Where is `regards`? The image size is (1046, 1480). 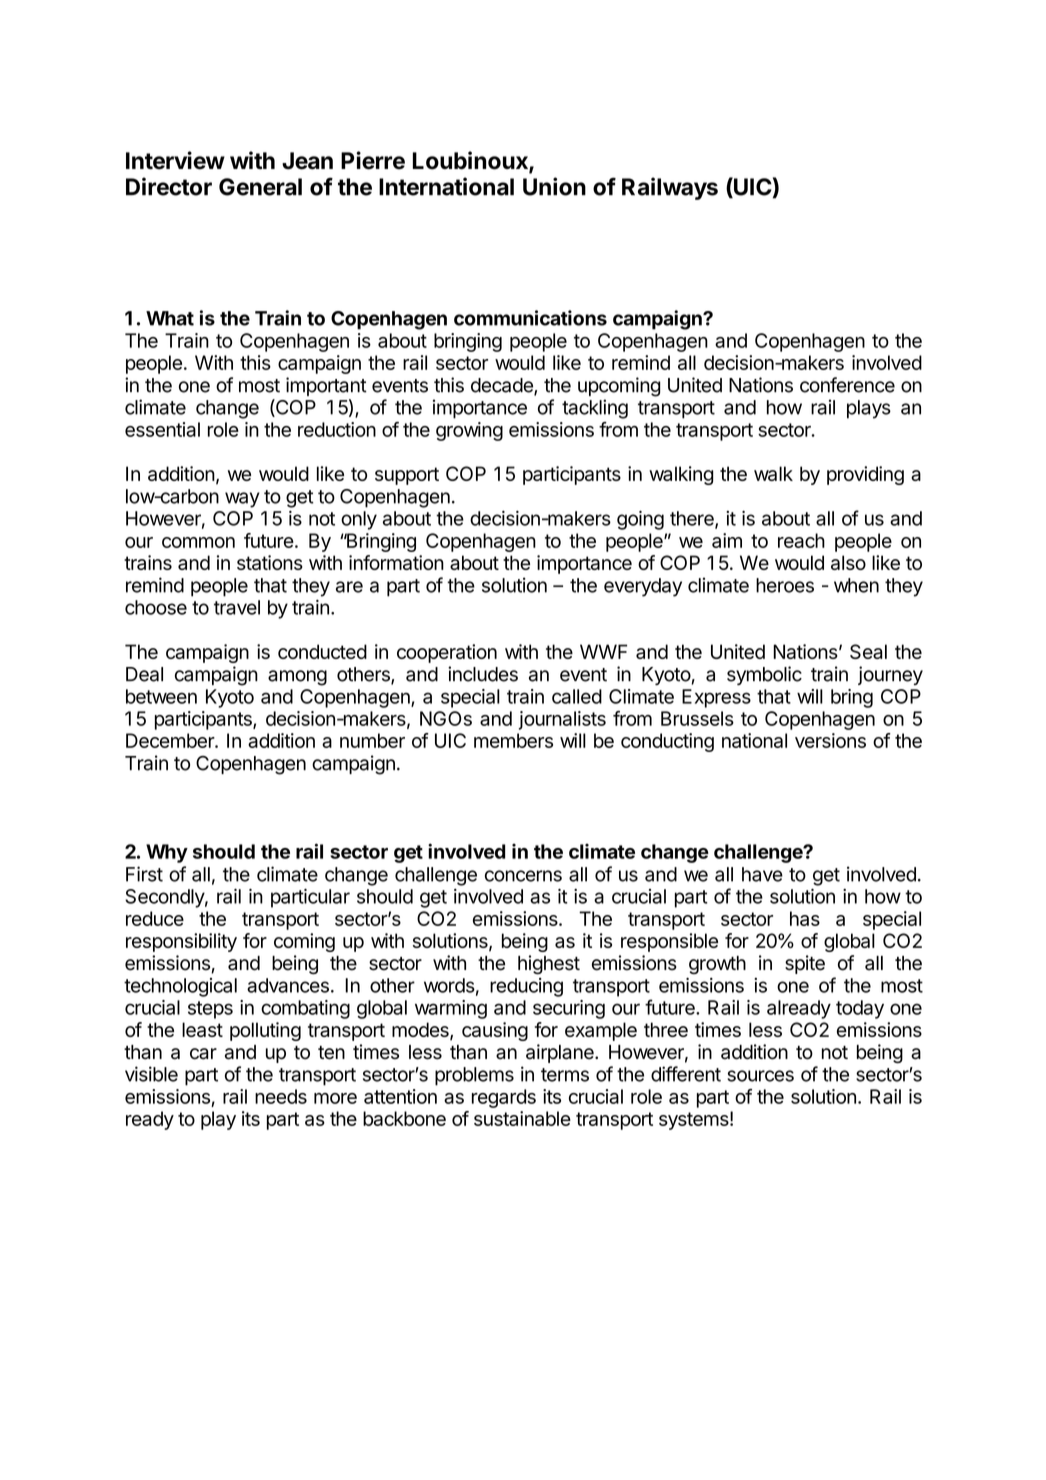 regards is located at coordinates (504, 1098).
